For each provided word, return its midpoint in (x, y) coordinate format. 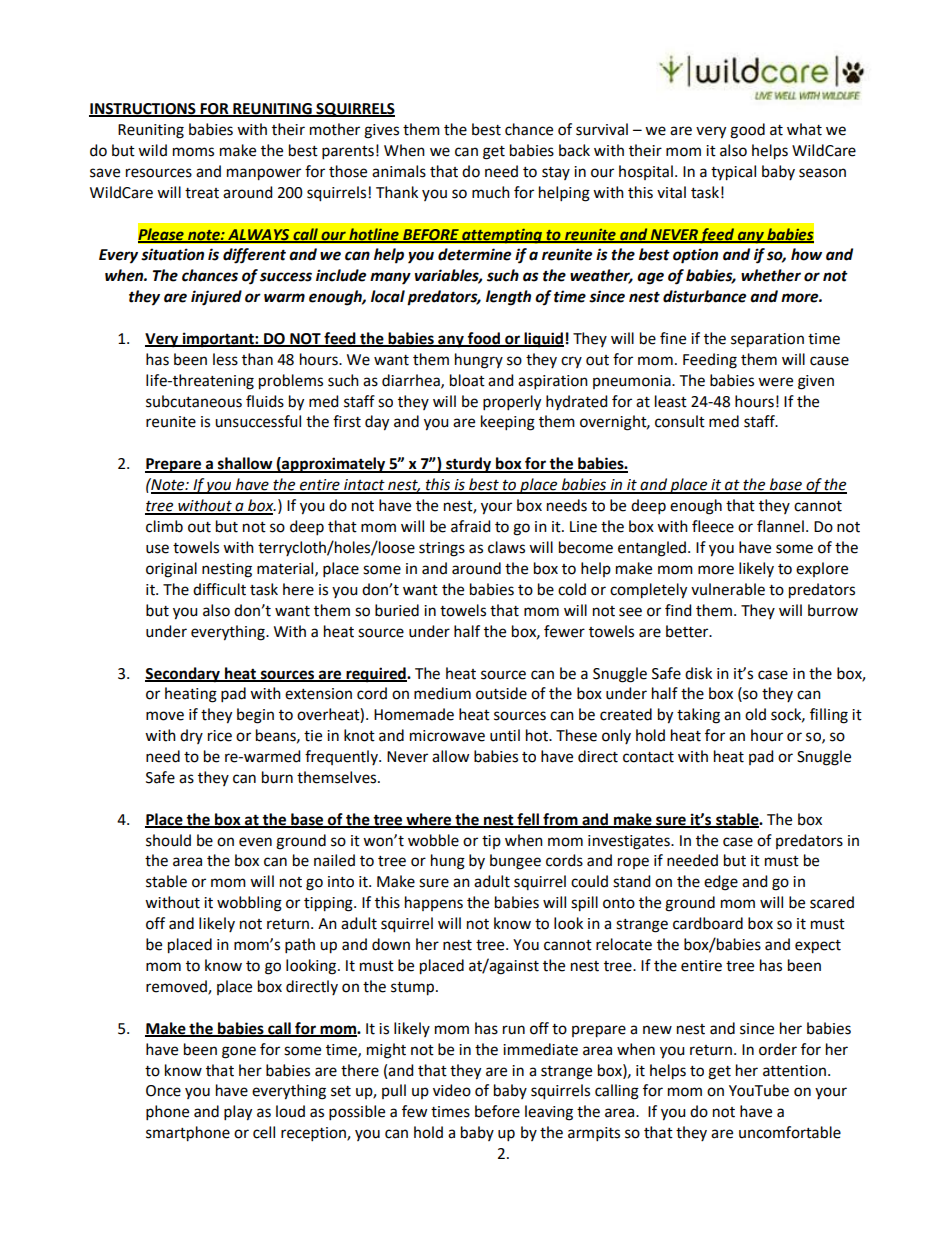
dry (191, 736)
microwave (447, 736)
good (747, 131)
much (491, 192)
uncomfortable (790, 1132)
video (452, 1090)
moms (193, 152)
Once (163, 1091)
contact (648, 757)
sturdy (468, 465)
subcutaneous (194, 401)
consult (680, 421)
